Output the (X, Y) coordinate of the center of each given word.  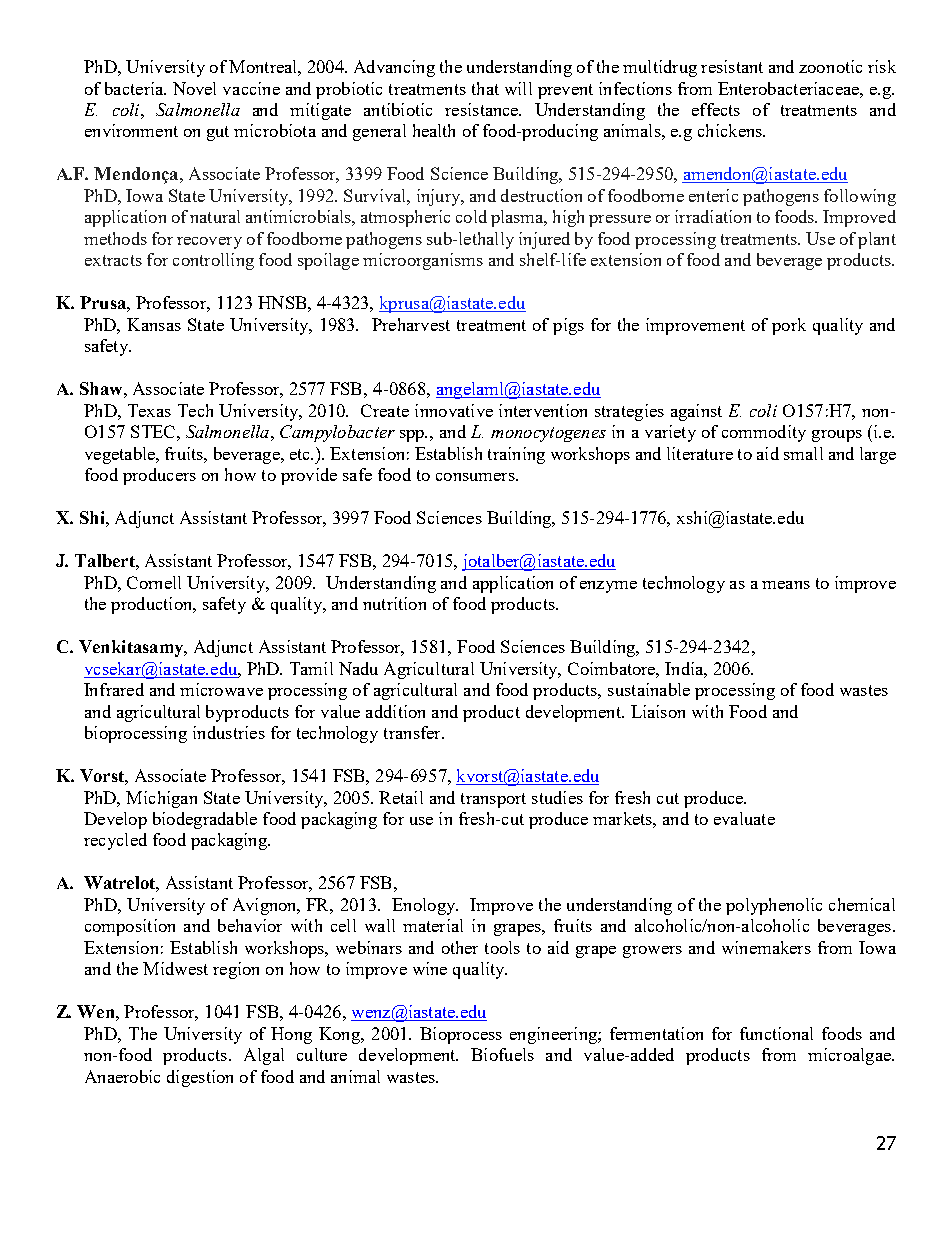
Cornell (154, 582)
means (786, 585)
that (485, 88)
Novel (194, 88)
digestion (200, 1078)
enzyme (608, 587)
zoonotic (830, 66)
